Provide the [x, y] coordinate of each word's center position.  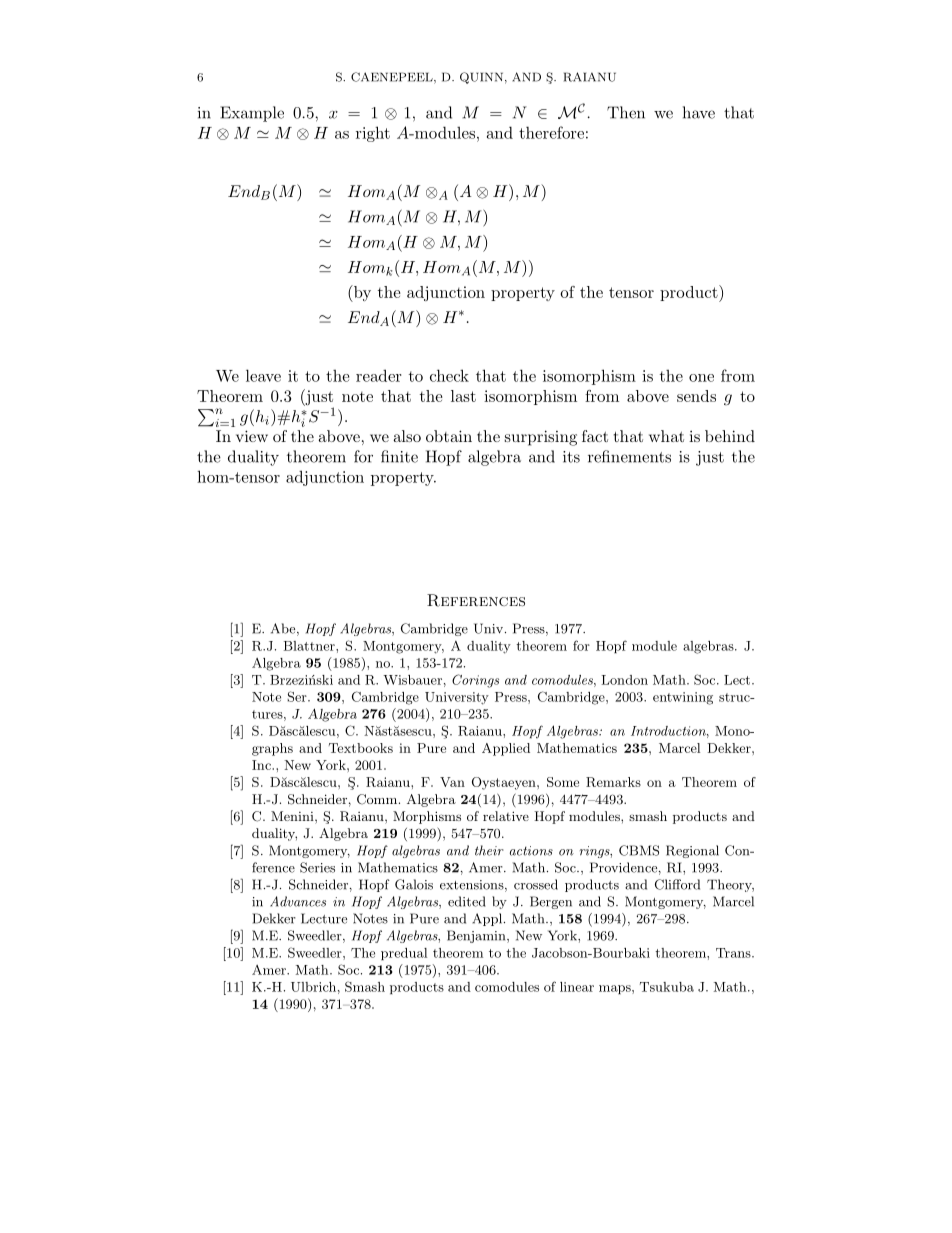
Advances [298, 901]
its [571, 457]
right [373, 134]
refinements [629, 456]
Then [626, 112]
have [699, 112]
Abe [284, 629]
